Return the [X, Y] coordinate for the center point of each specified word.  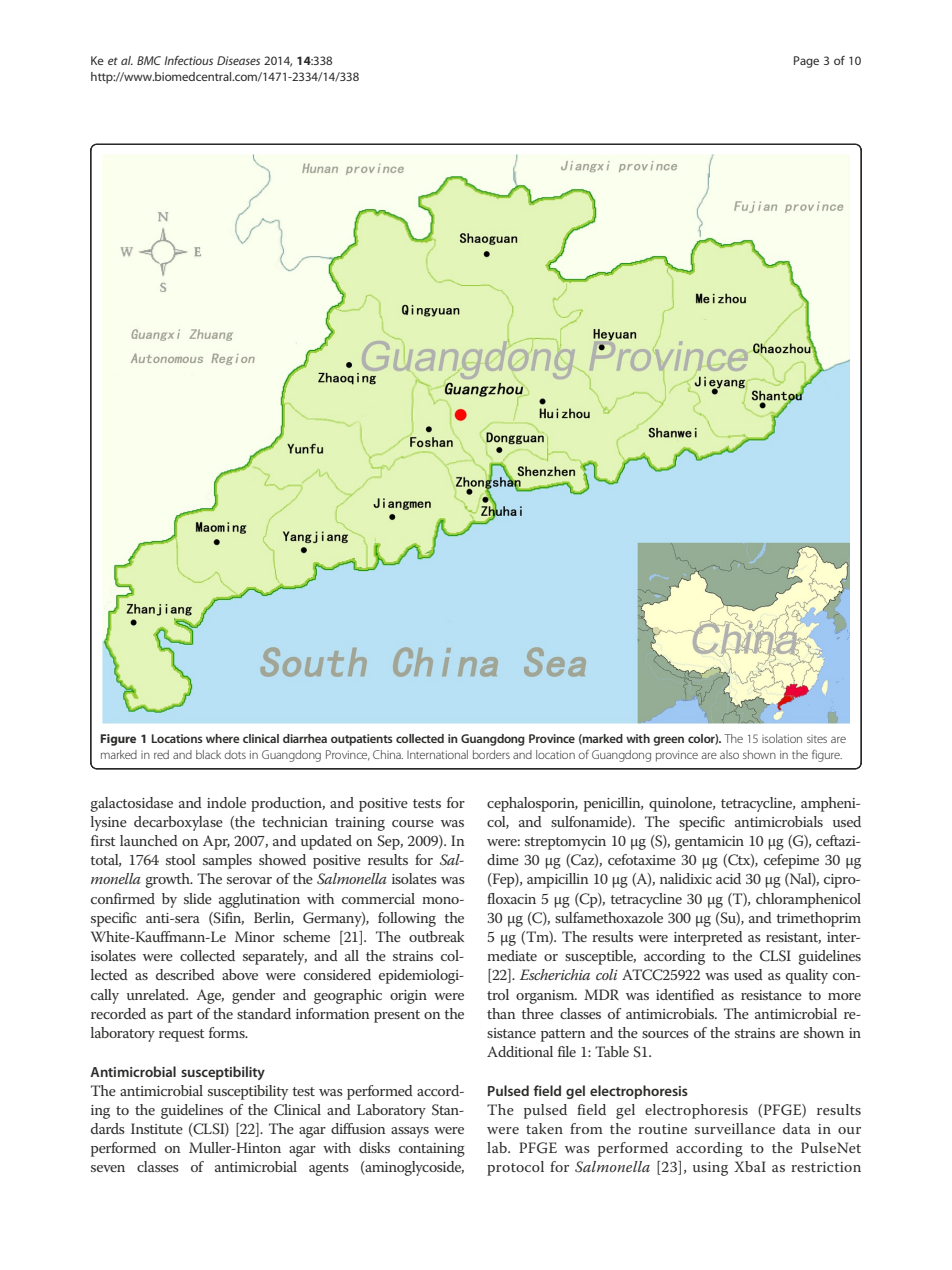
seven [108, 1168]
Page [806, 62]
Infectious [188, 60]
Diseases [238, 60]
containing [432, 1150]
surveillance [735, 1128]
